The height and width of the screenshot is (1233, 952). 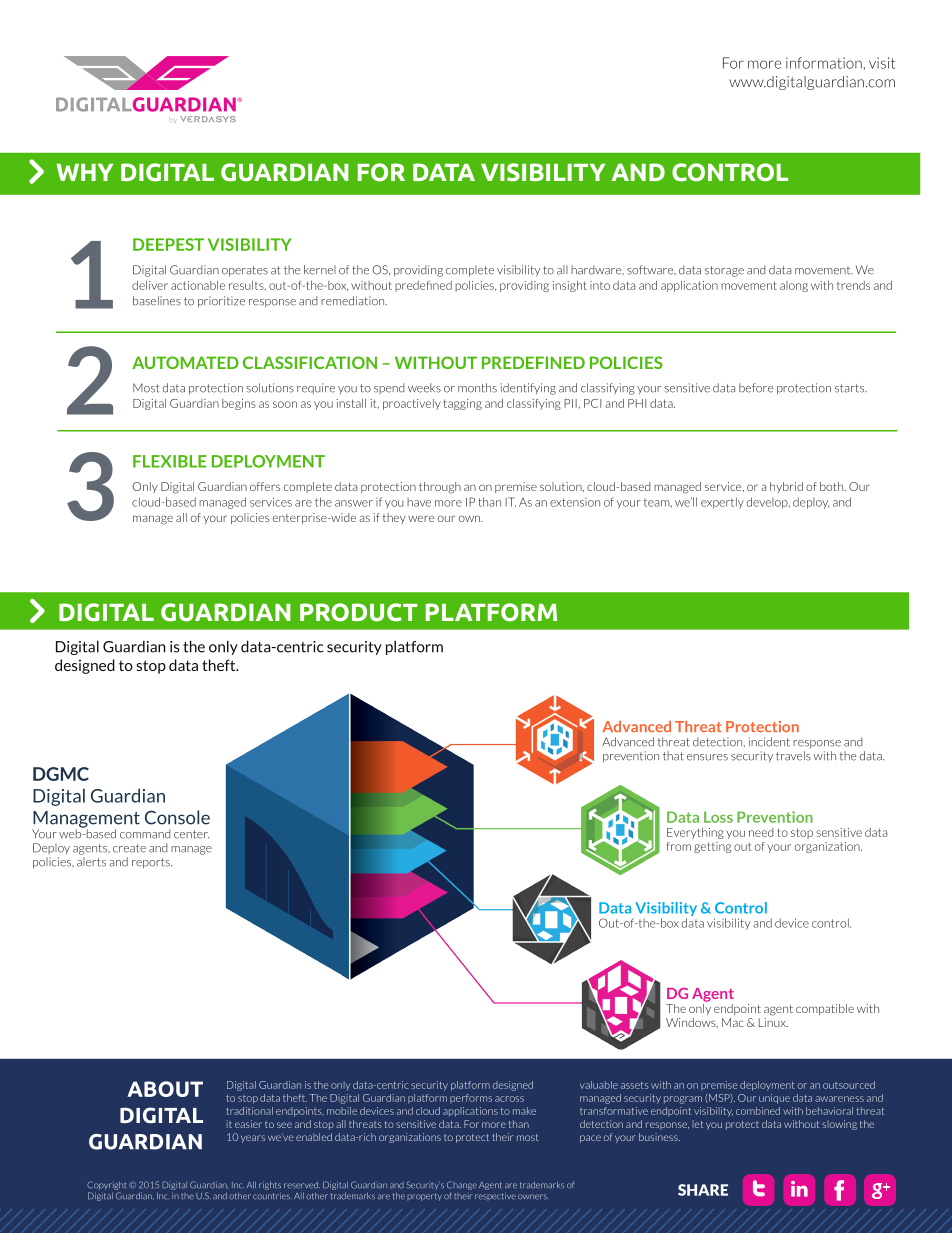 What do you see at coordinates (358, 612) in the screenshot?
I see `PRODUCT` at bounding box center [358, 612].
